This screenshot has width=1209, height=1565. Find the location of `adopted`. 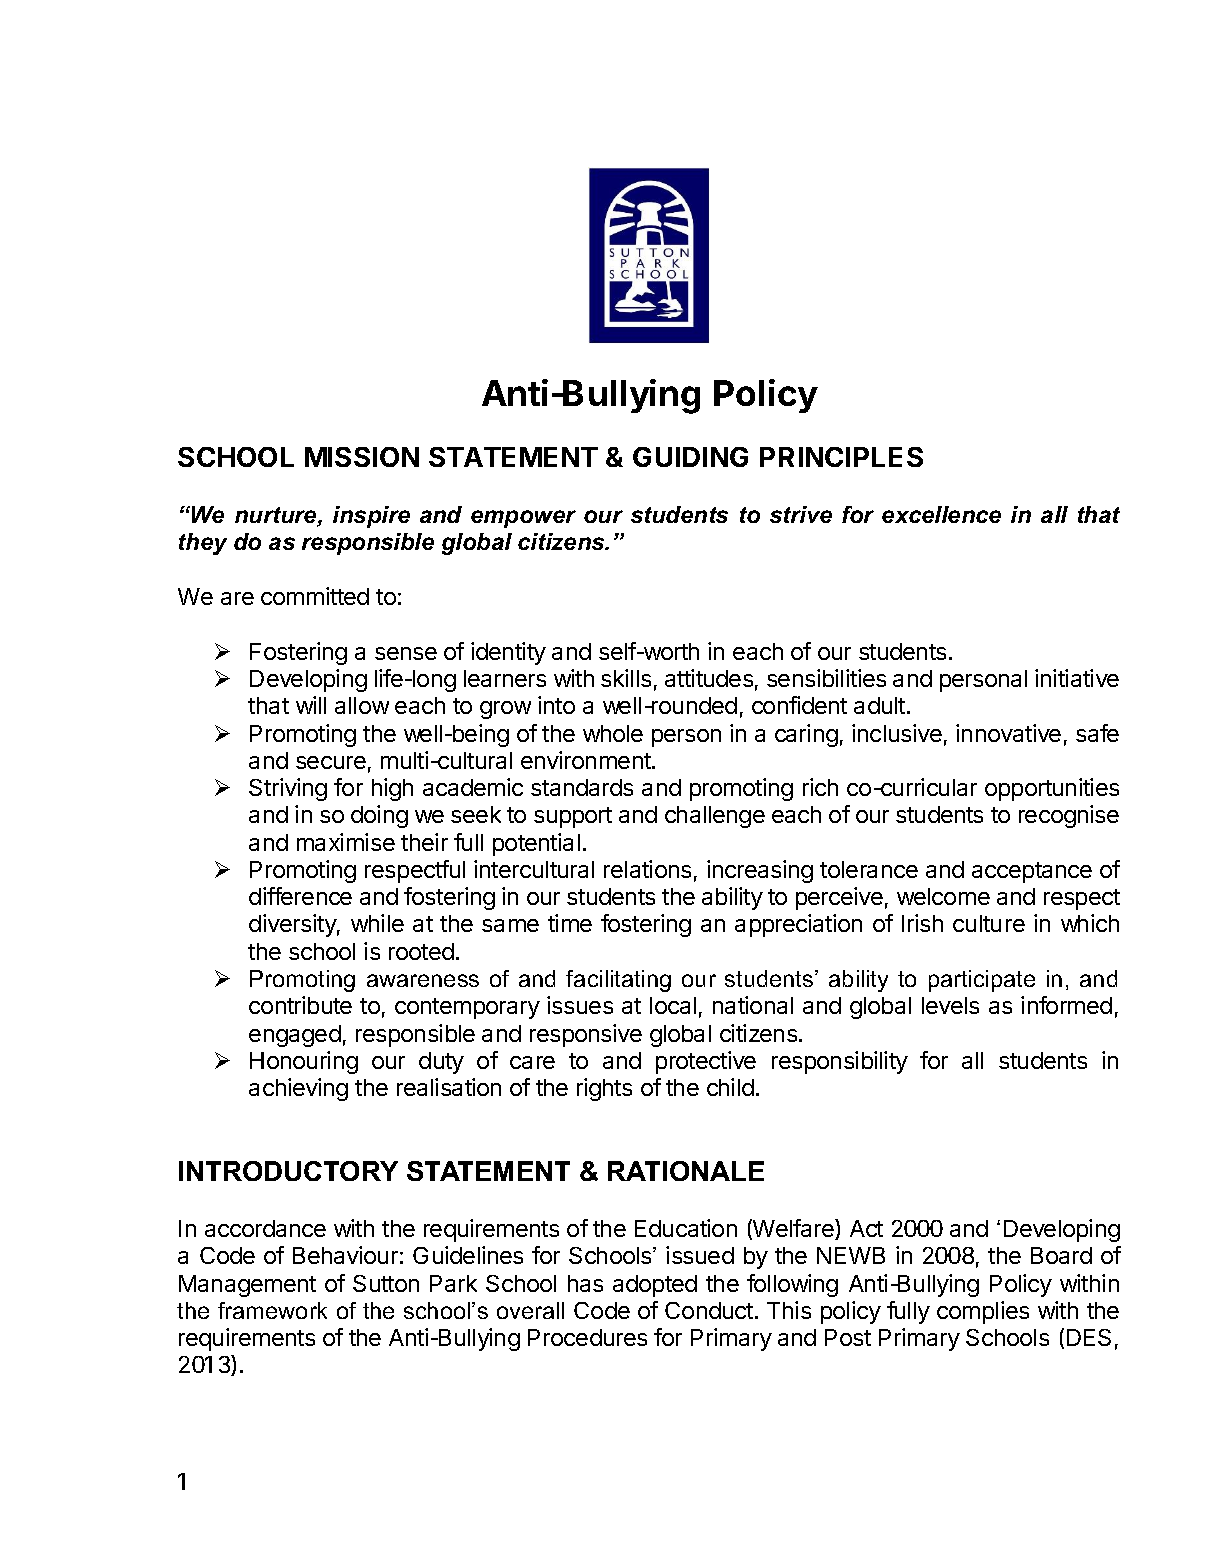

adopted is located at coordinates (655, 1286).
